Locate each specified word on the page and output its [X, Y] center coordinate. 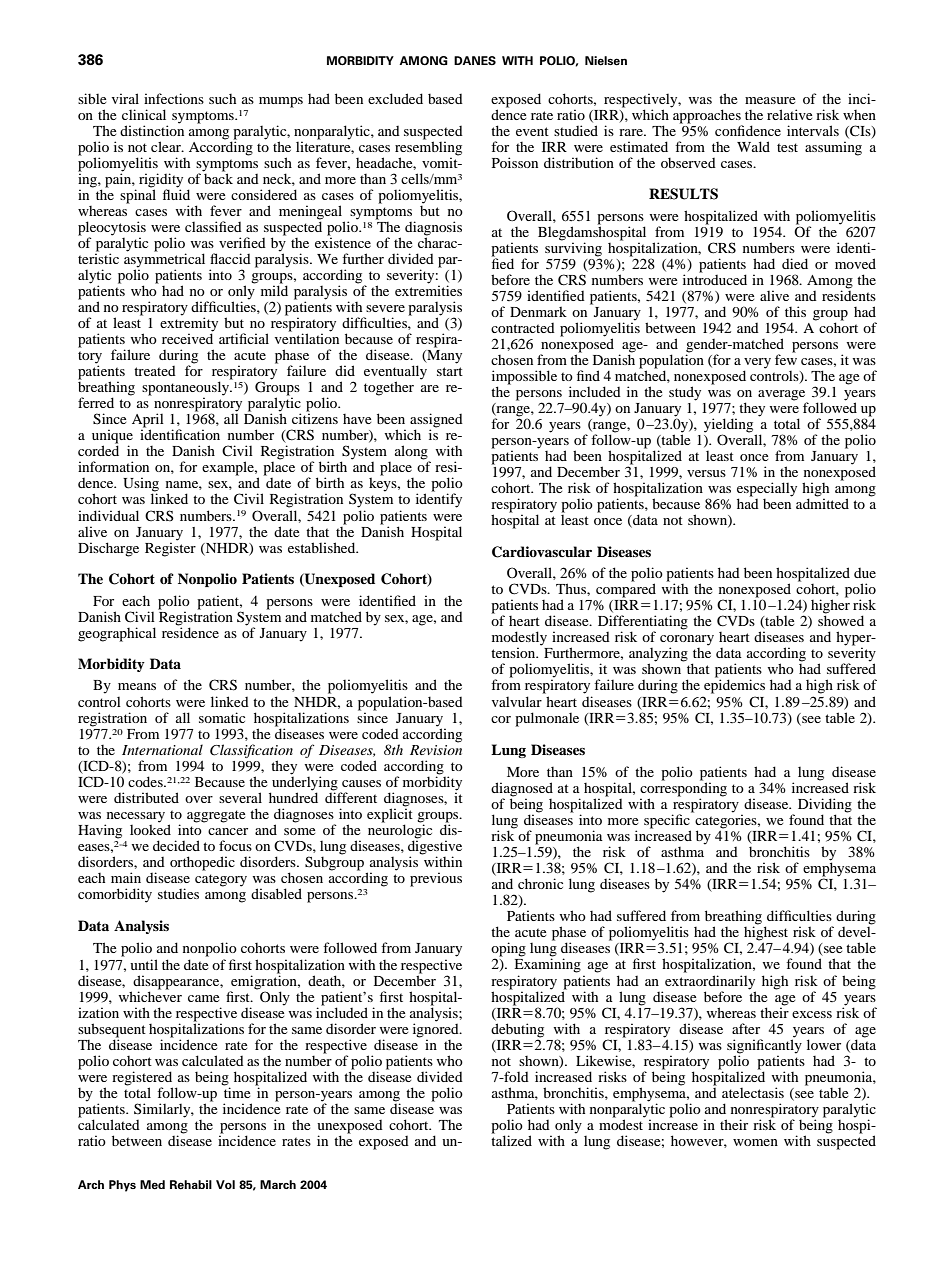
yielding [728, 426]
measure [770, 100]
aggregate [216, 816]
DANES [475, 61]
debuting [517, 1030]
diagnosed [522, 790]
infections [174, 98]
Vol [225, 1185]
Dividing [825, 806]
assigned [436, 421]
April [148, 421]
